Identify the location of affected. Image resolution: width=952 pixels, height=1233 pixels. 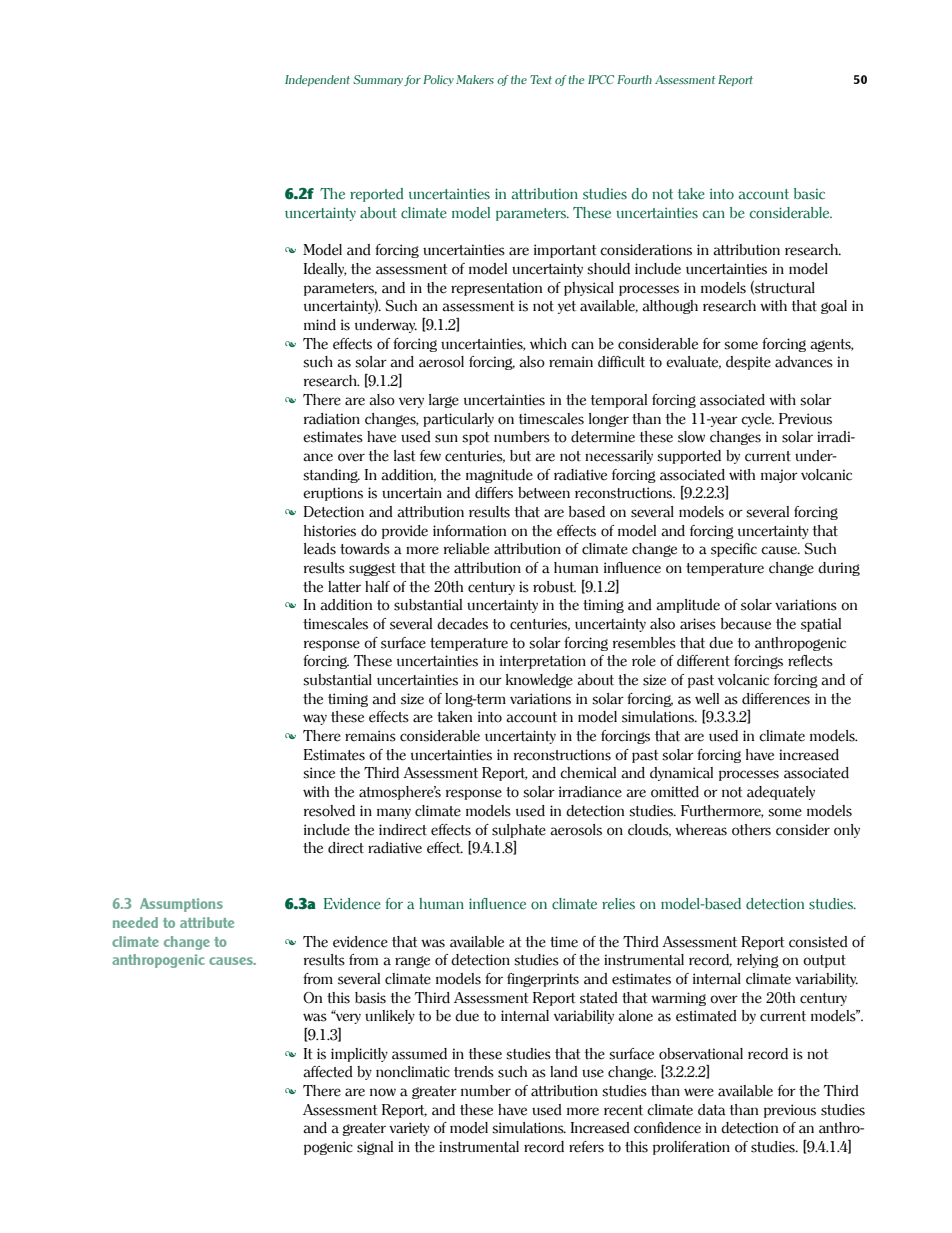
(328, 1072).
